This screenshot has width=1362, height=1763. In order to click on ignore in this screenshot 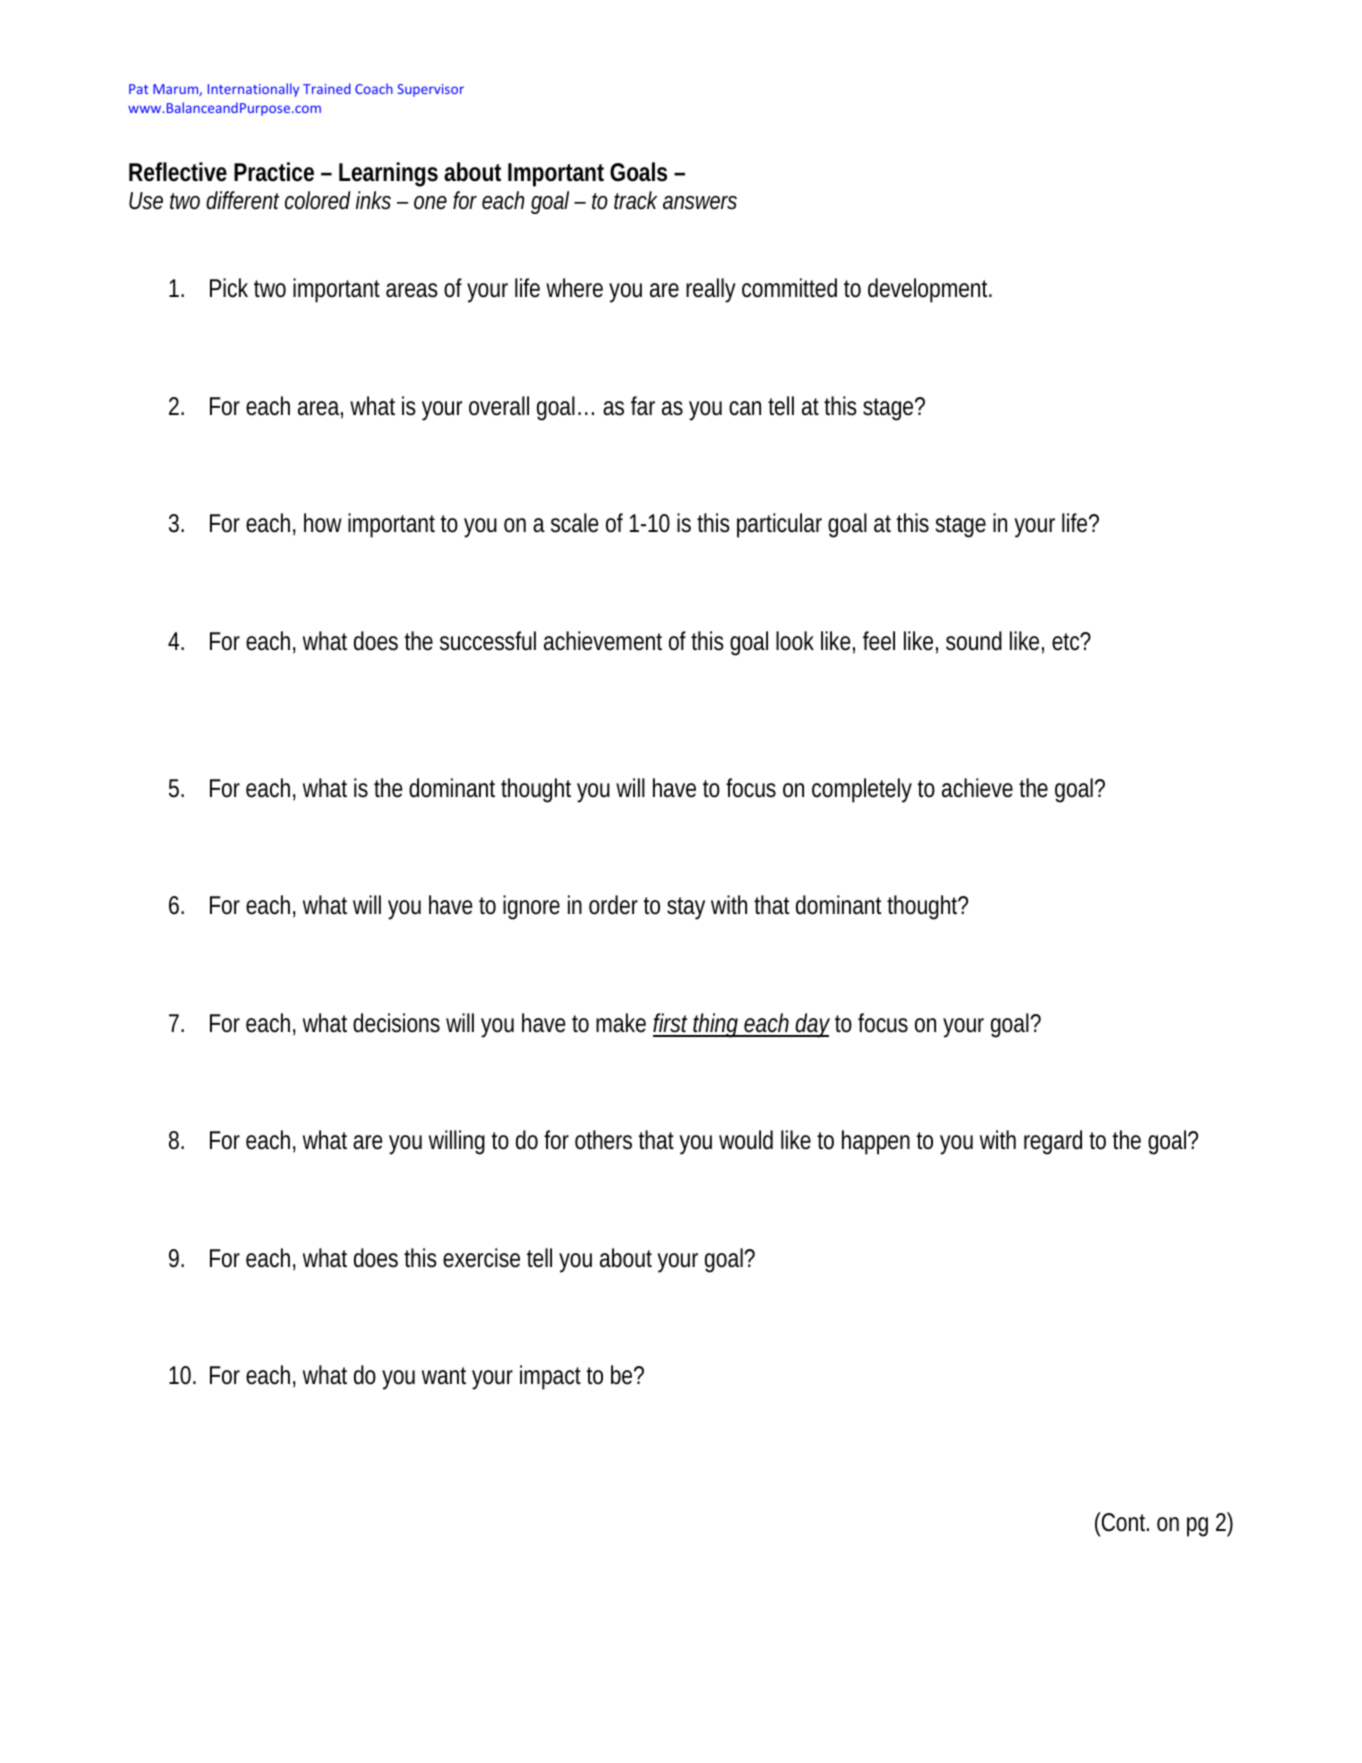, I will do `click(531, 907)`.
